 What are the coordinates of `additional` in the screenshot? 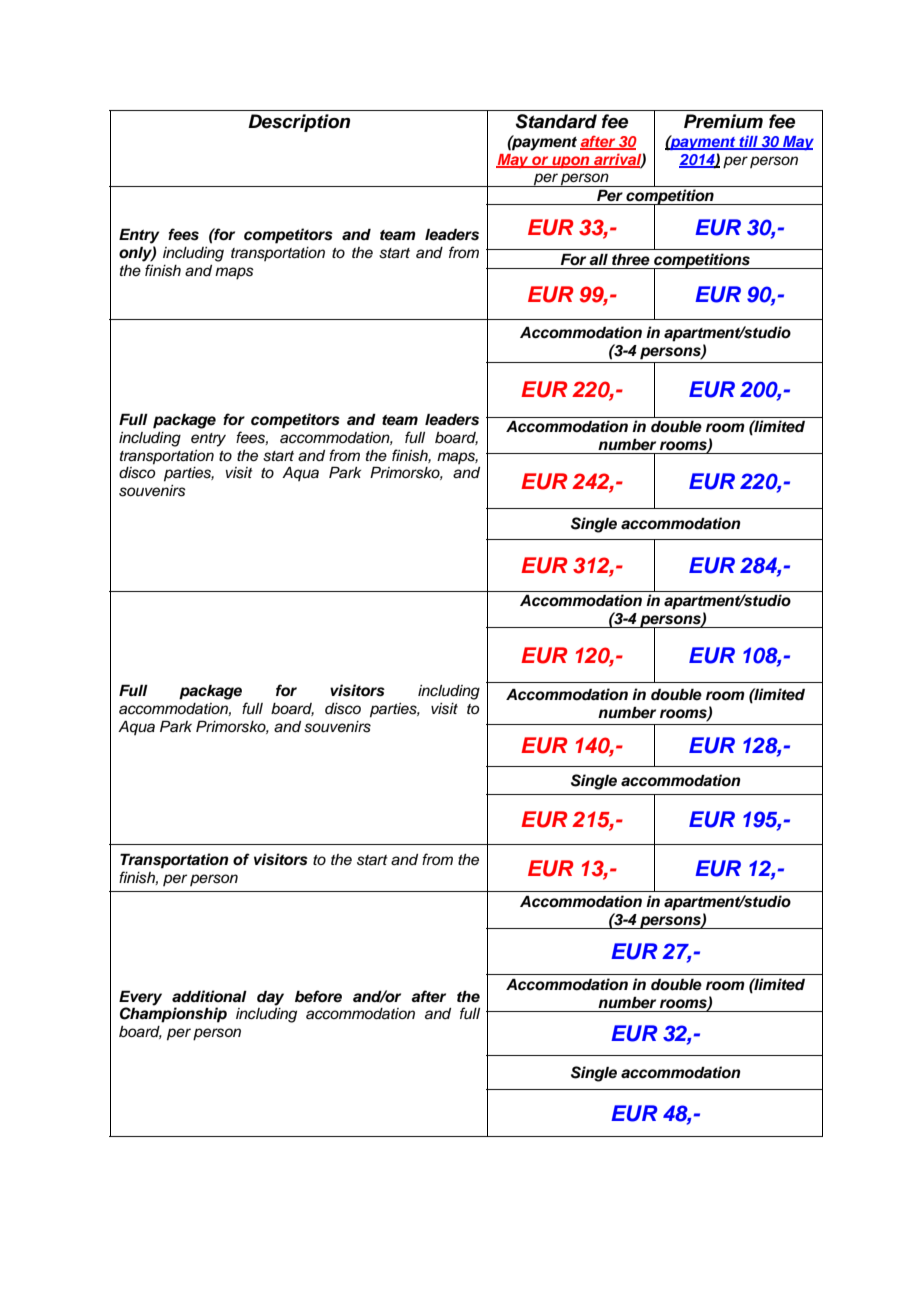 It's located at (209, 996).
